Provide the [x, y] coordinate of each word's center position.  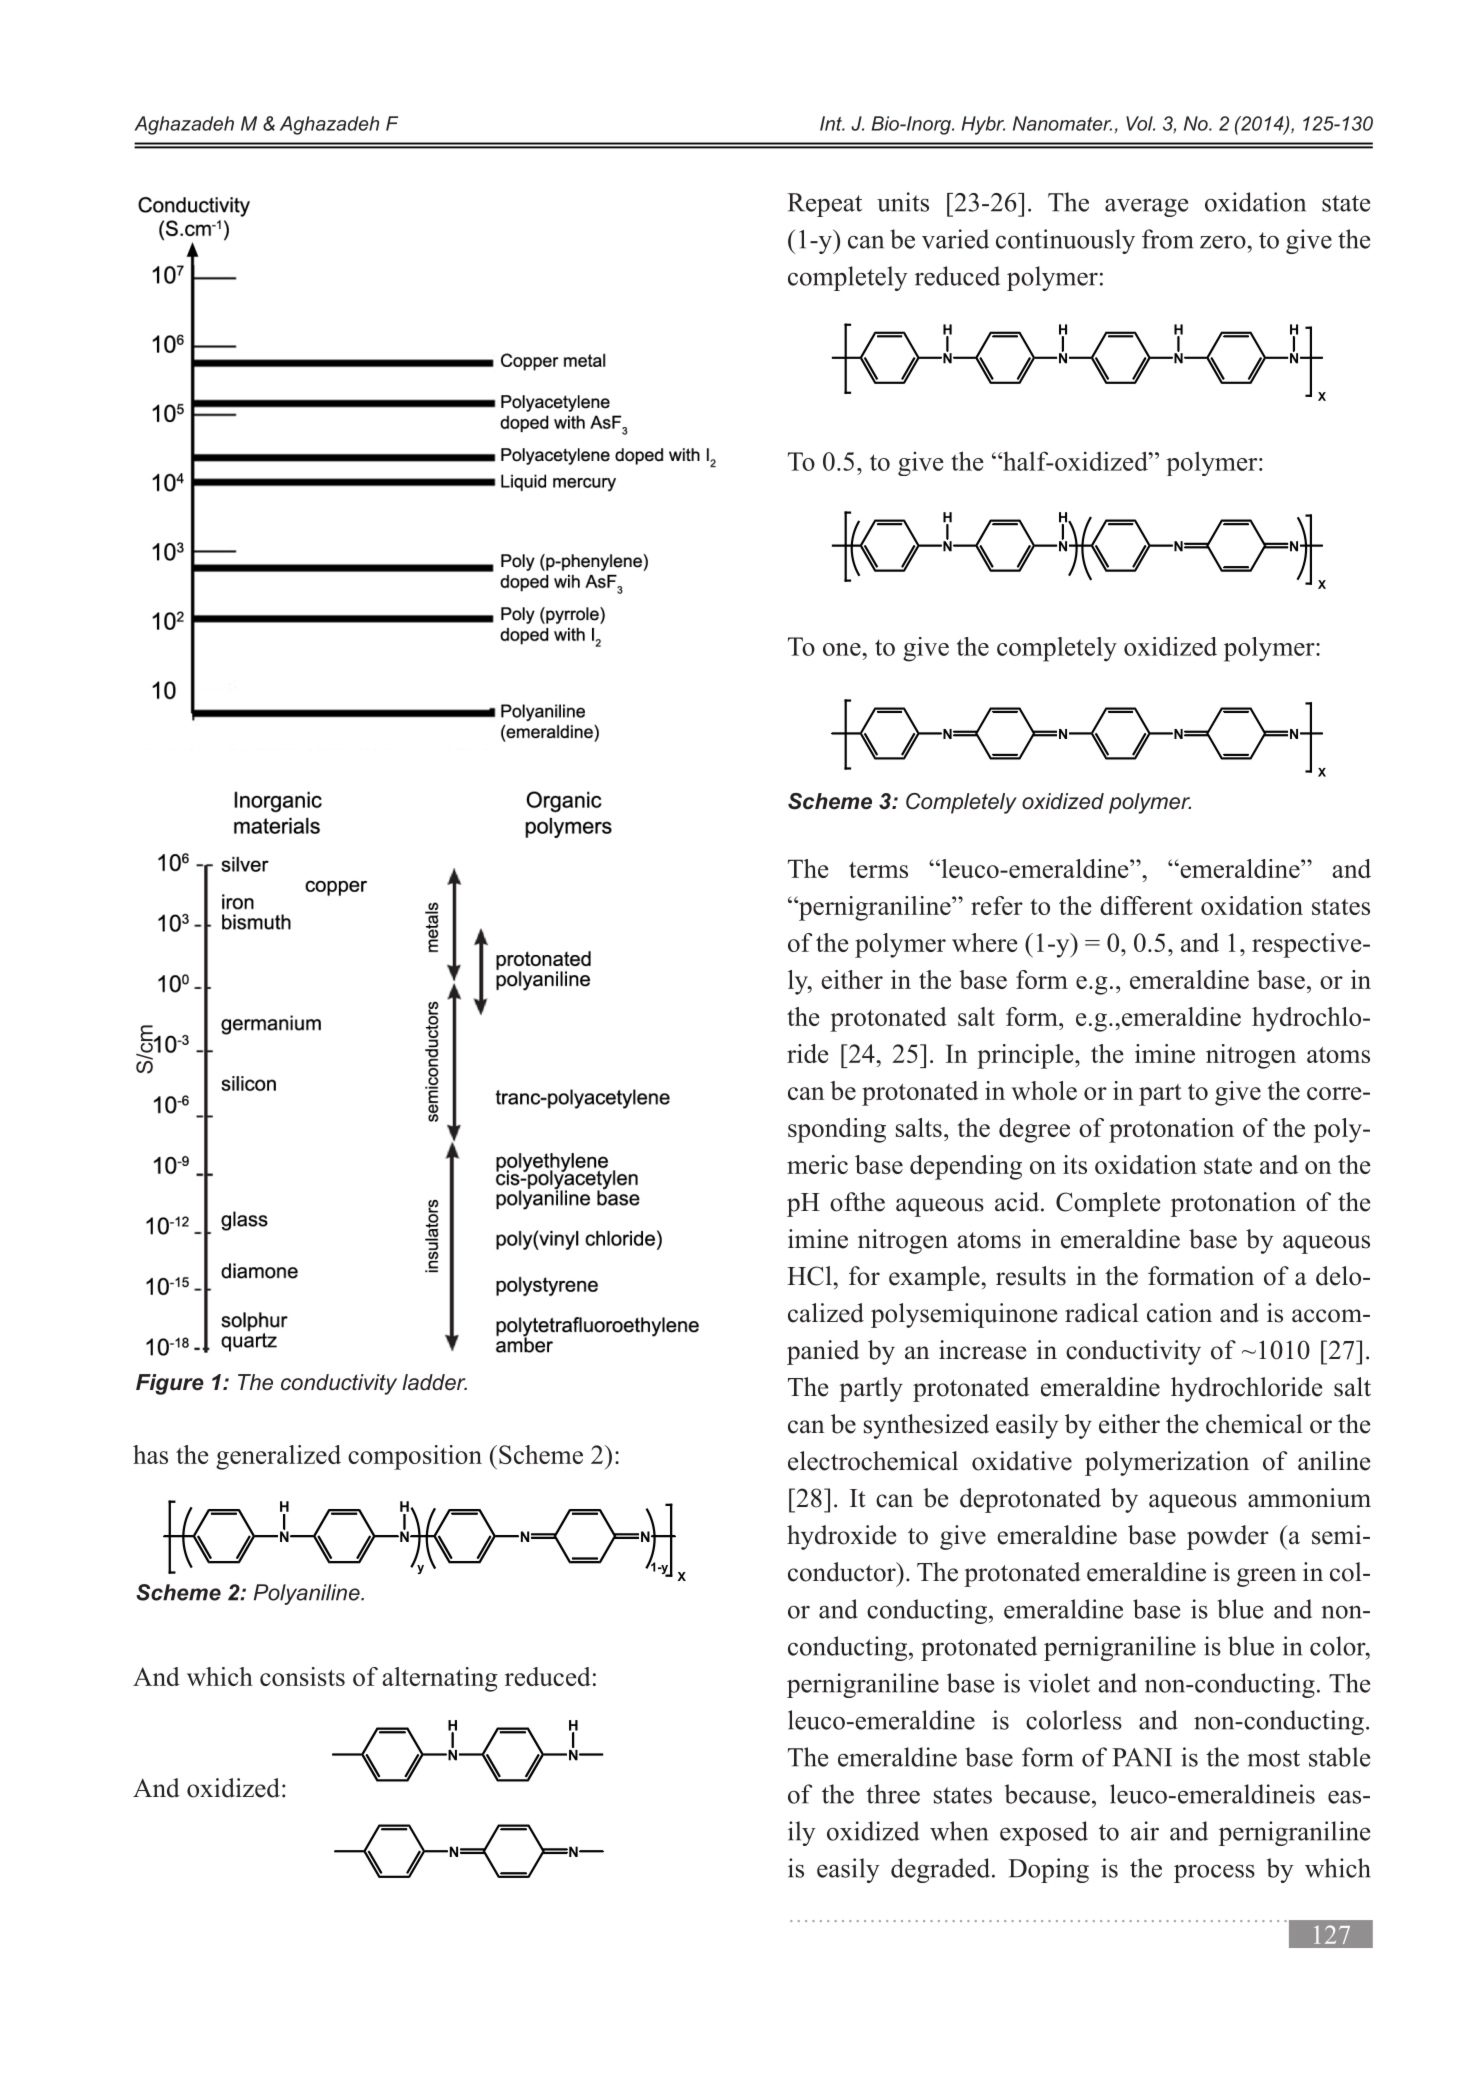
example [934, 1278]
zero [1224, 242]
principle [1026, 1056]
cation [1179, 1313]
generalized [278, 1457]
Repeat [824, 205]
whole [1044, 1090]
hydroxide [841, 1537]
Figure [170, 1384]
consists [302, 1676]
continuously [1065, 241]
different [1146, 905]
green [1267, 1577]
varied [955, 239]
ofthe [857, 1202]
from [1167, 239]
